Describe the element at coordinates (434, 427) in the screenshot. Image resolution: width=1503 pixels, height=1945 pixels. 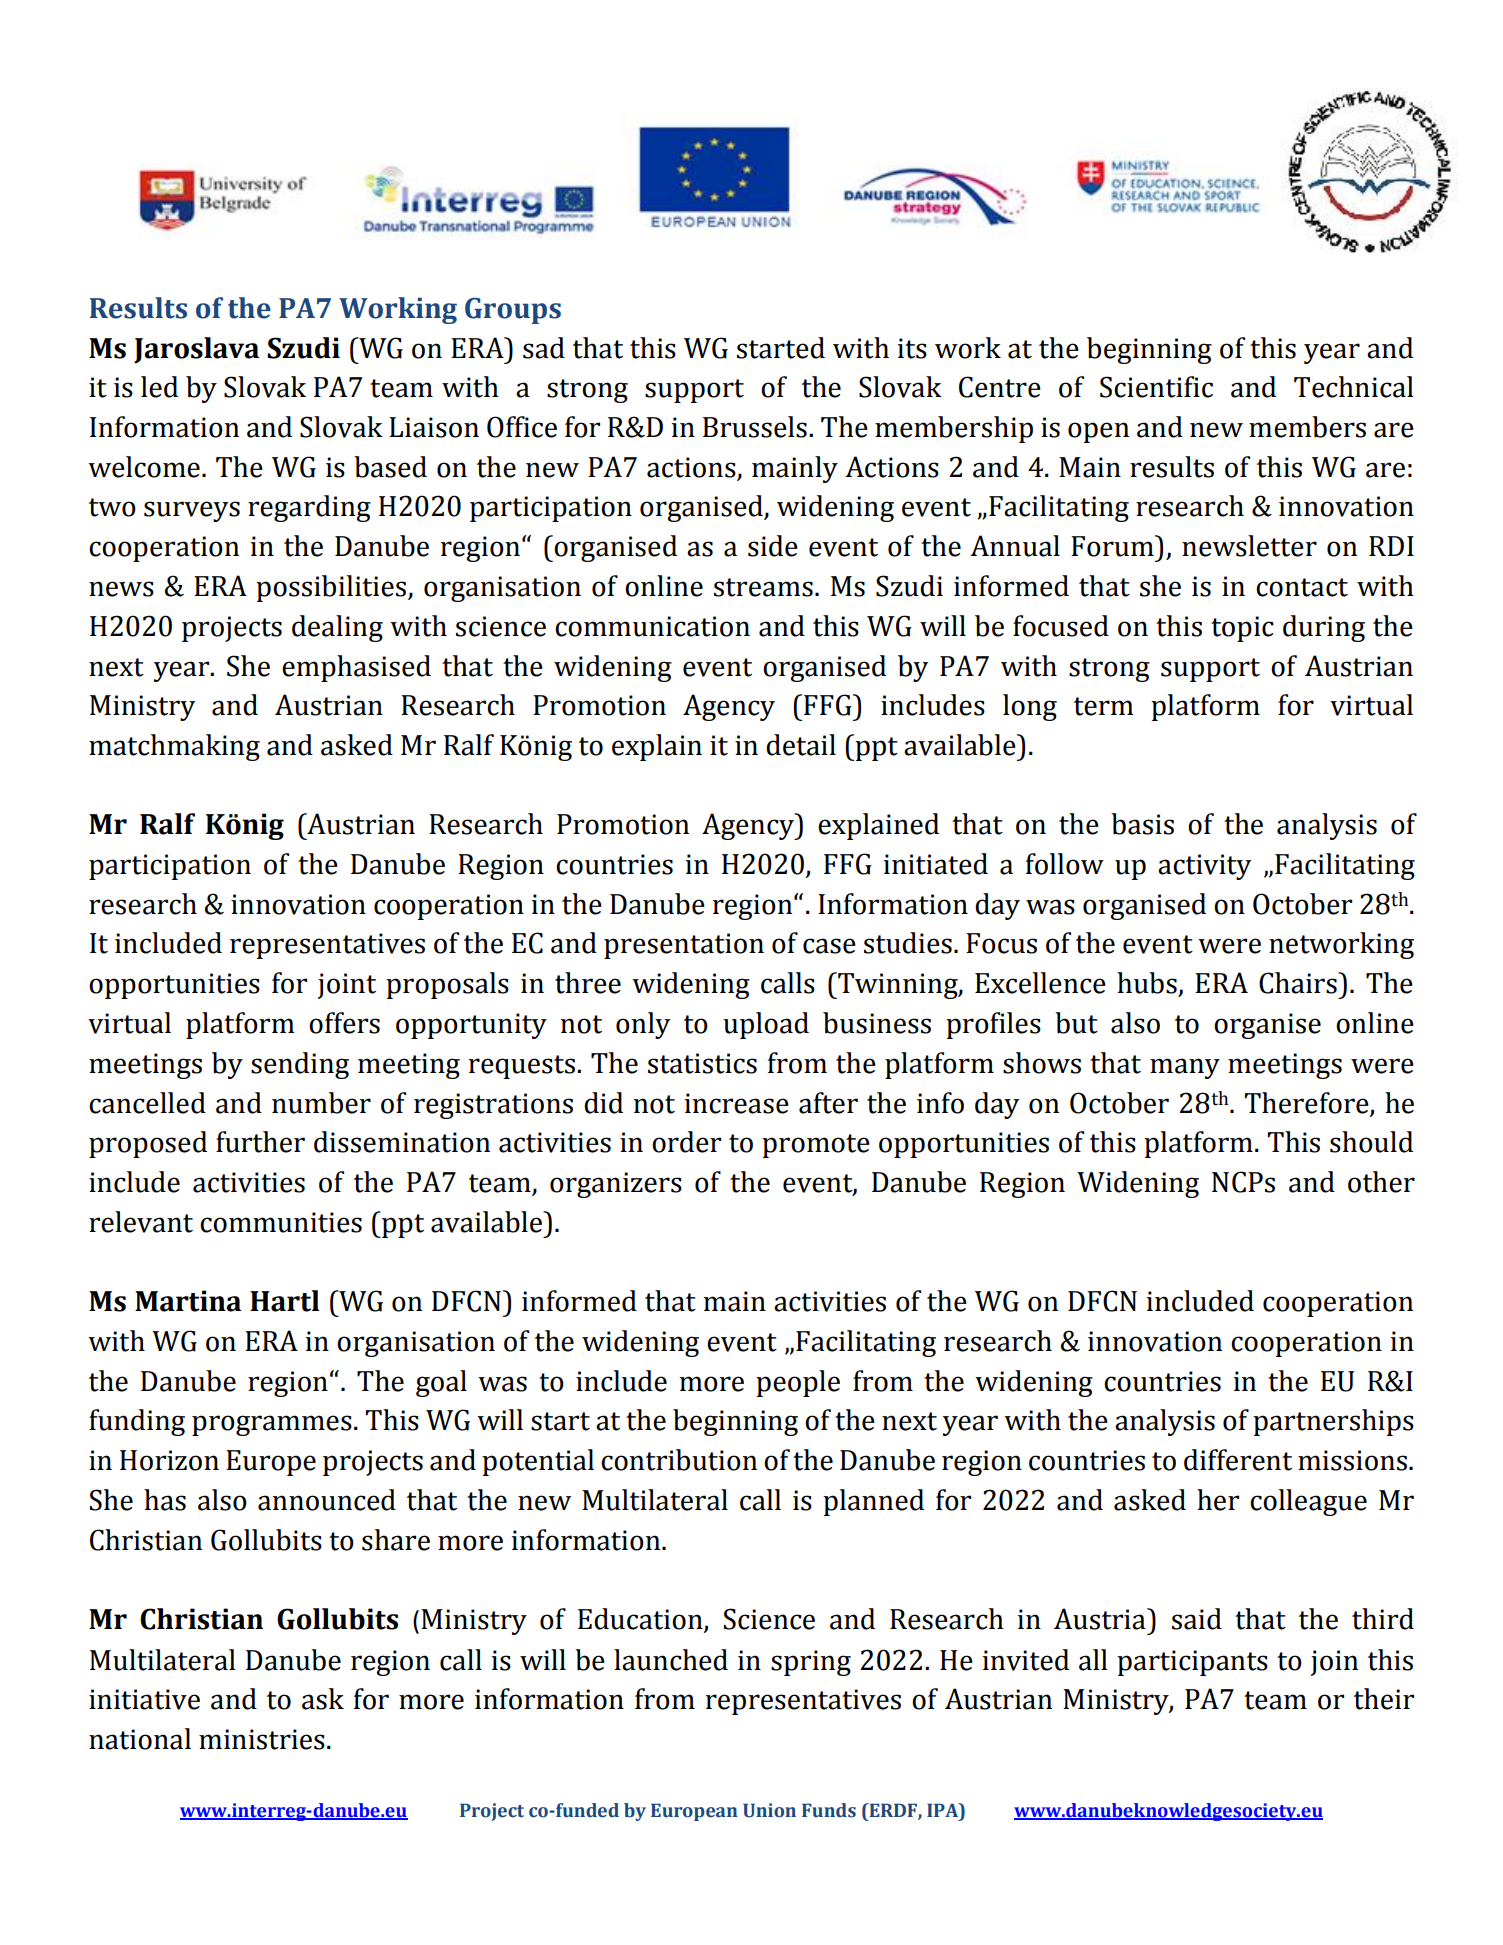
I see `Liaison` at that location.
